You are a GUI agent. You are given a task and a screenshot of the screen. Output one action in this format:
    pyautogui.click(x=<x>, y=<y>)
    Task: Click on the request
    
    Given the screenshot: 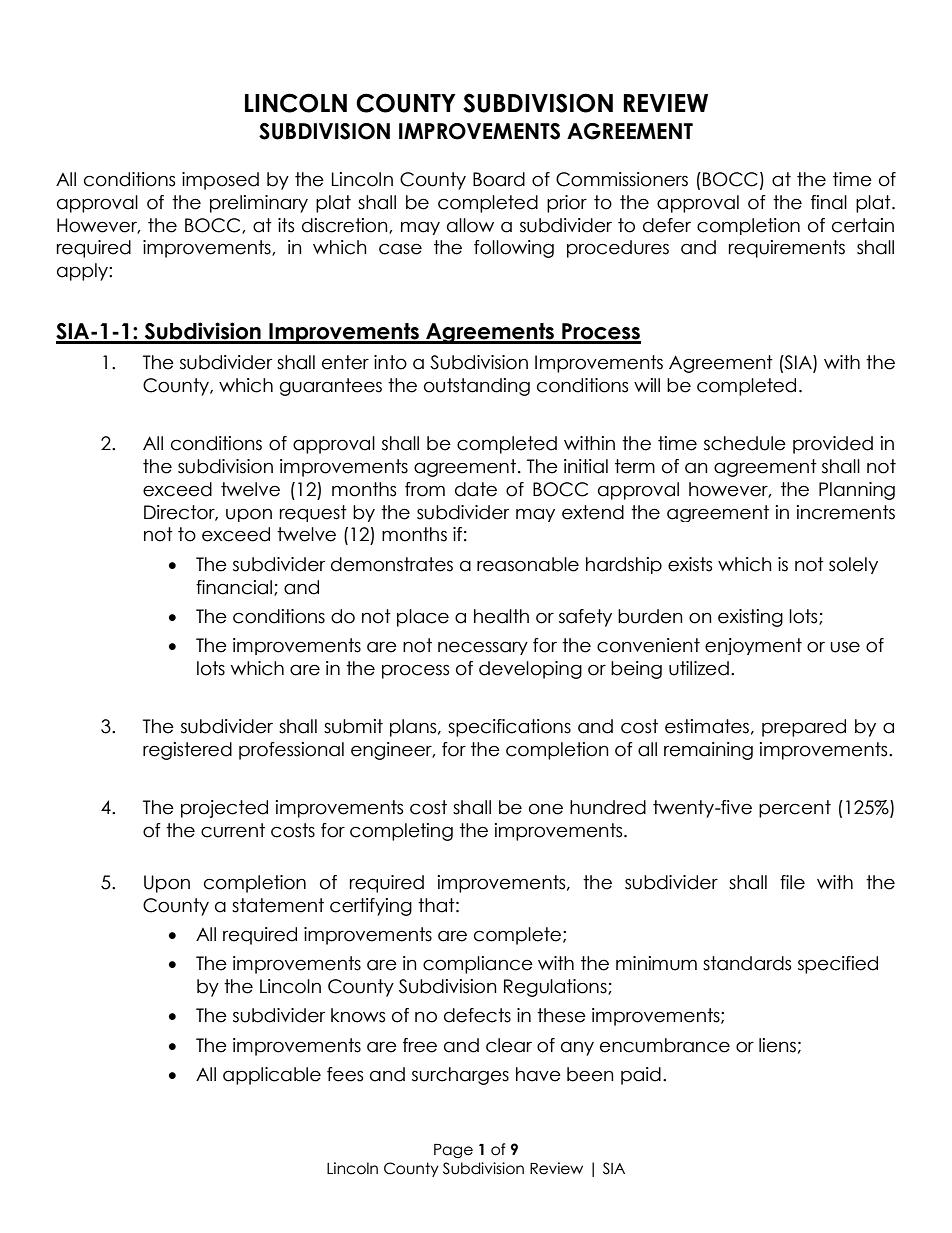 What is the action you would take?
    pyautogui.click(x=313, y=513)
